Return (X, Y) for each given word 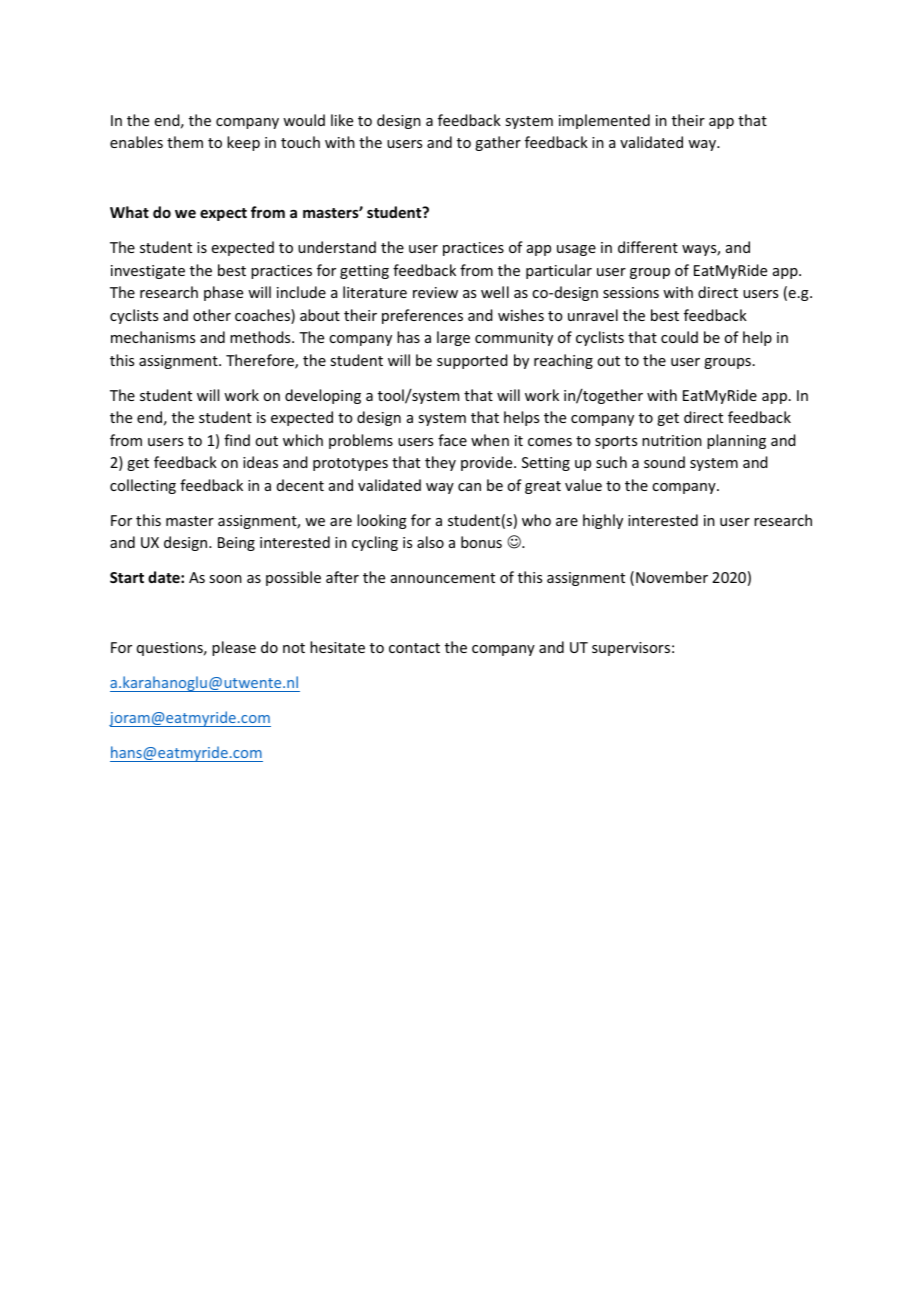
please (234, 648)
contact (414, 648)
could (679, 337)
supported (472, 361)
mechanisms (153, 337)
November (672, 577)
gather (498, 143)
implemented (604, 121)
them (185, 142)
